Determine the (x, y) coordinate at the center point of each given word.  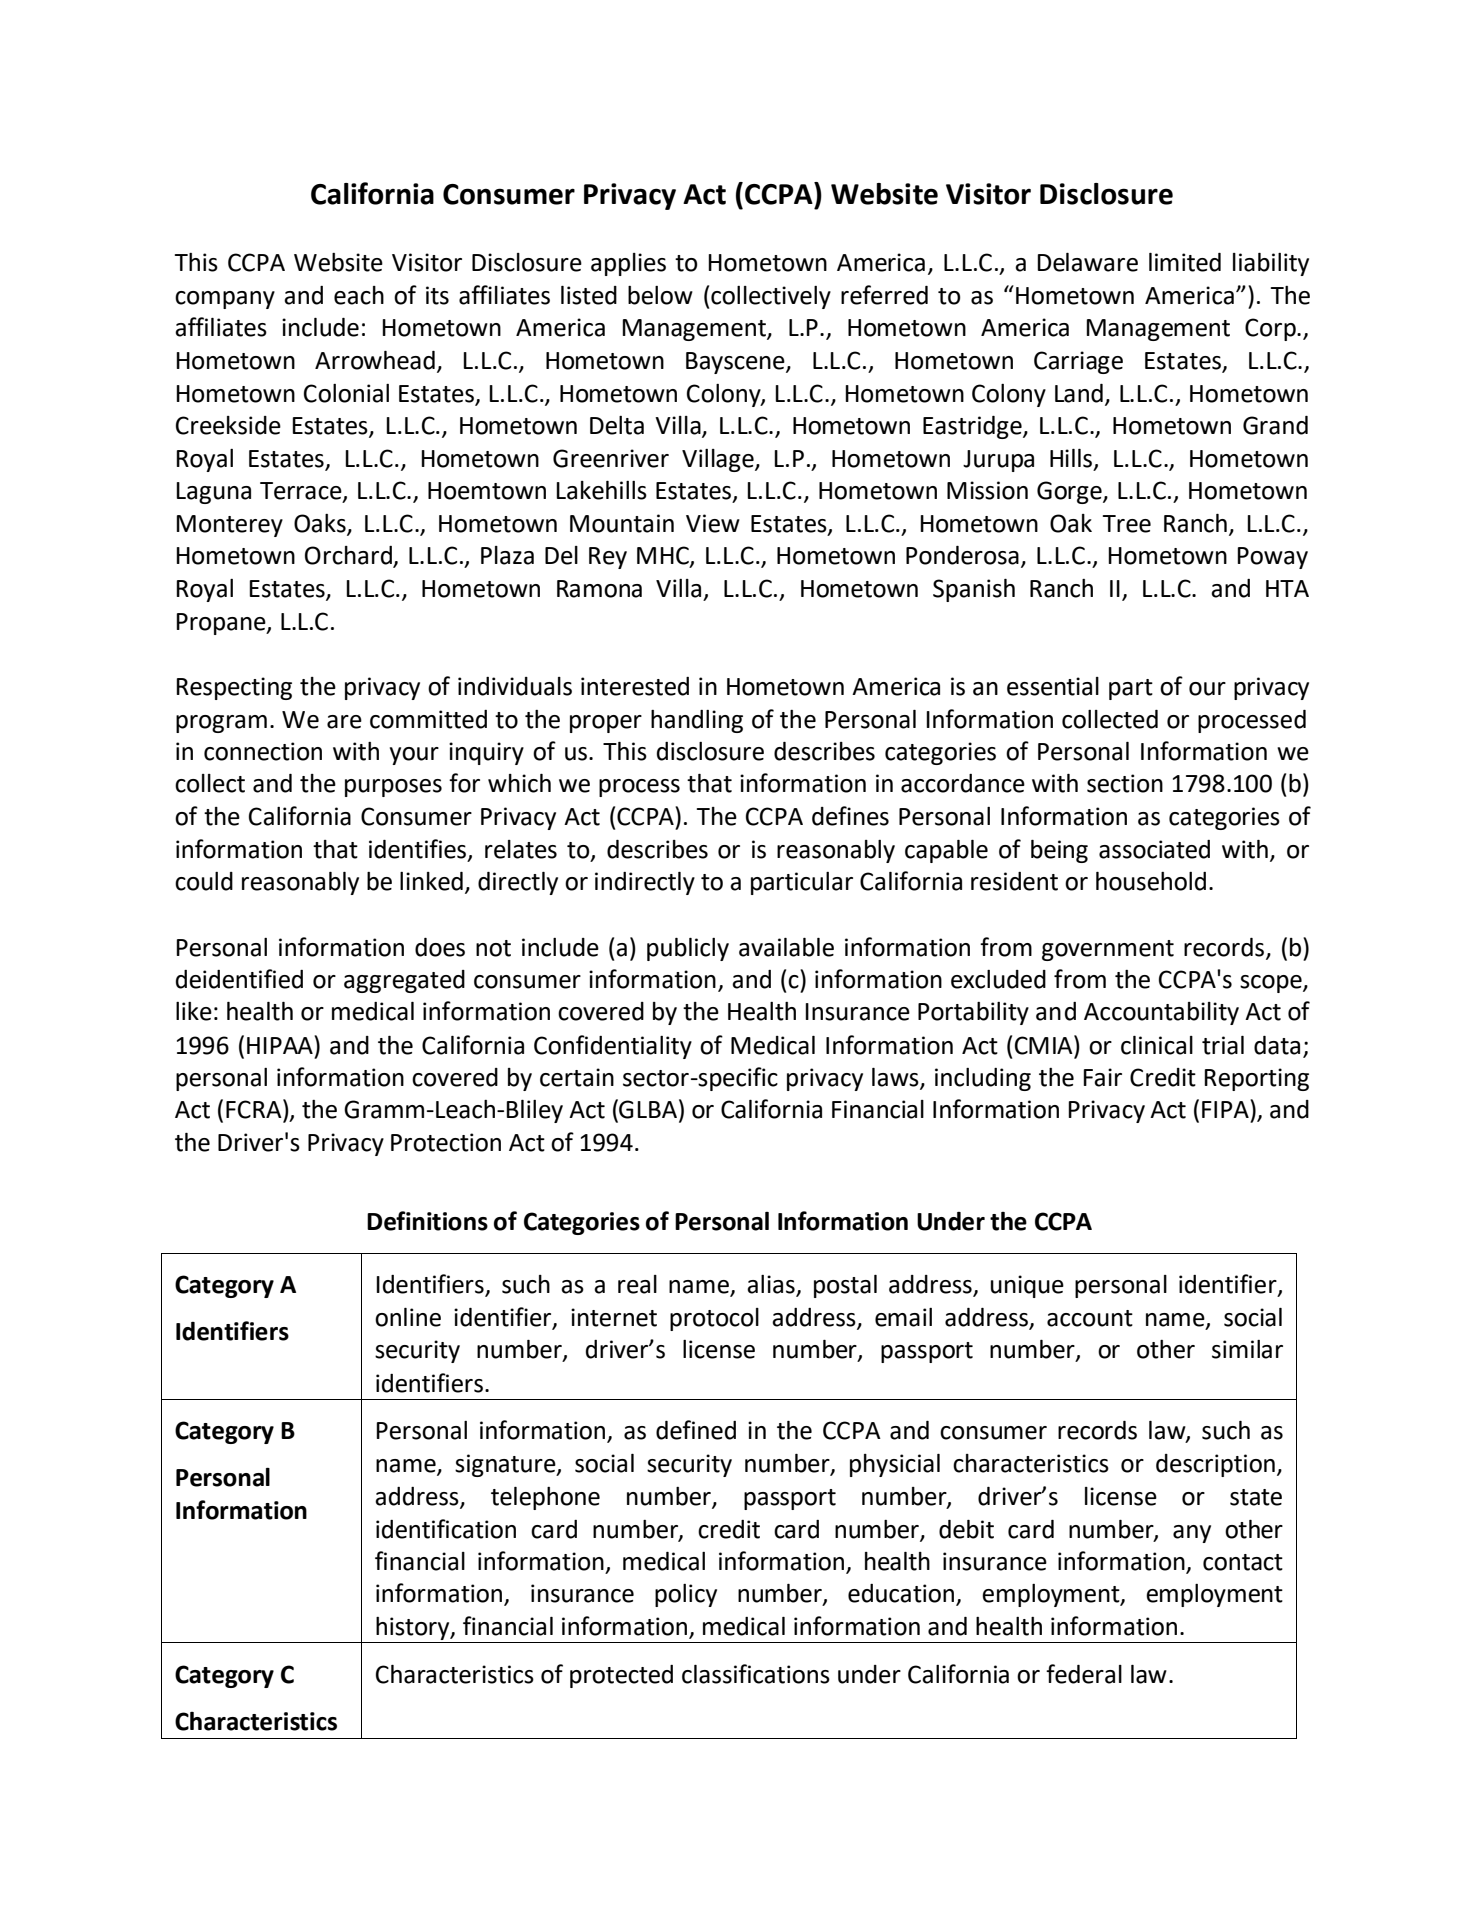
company (225, 300)
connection (263, 751)
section (1125, 783)
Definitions (427, 1221)
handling (697, 721)
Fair (1102, 1077)
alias (772, 1285)
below (660, 295)
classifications (756, 1674)
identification (446, 1529)
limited (1185, 262)
